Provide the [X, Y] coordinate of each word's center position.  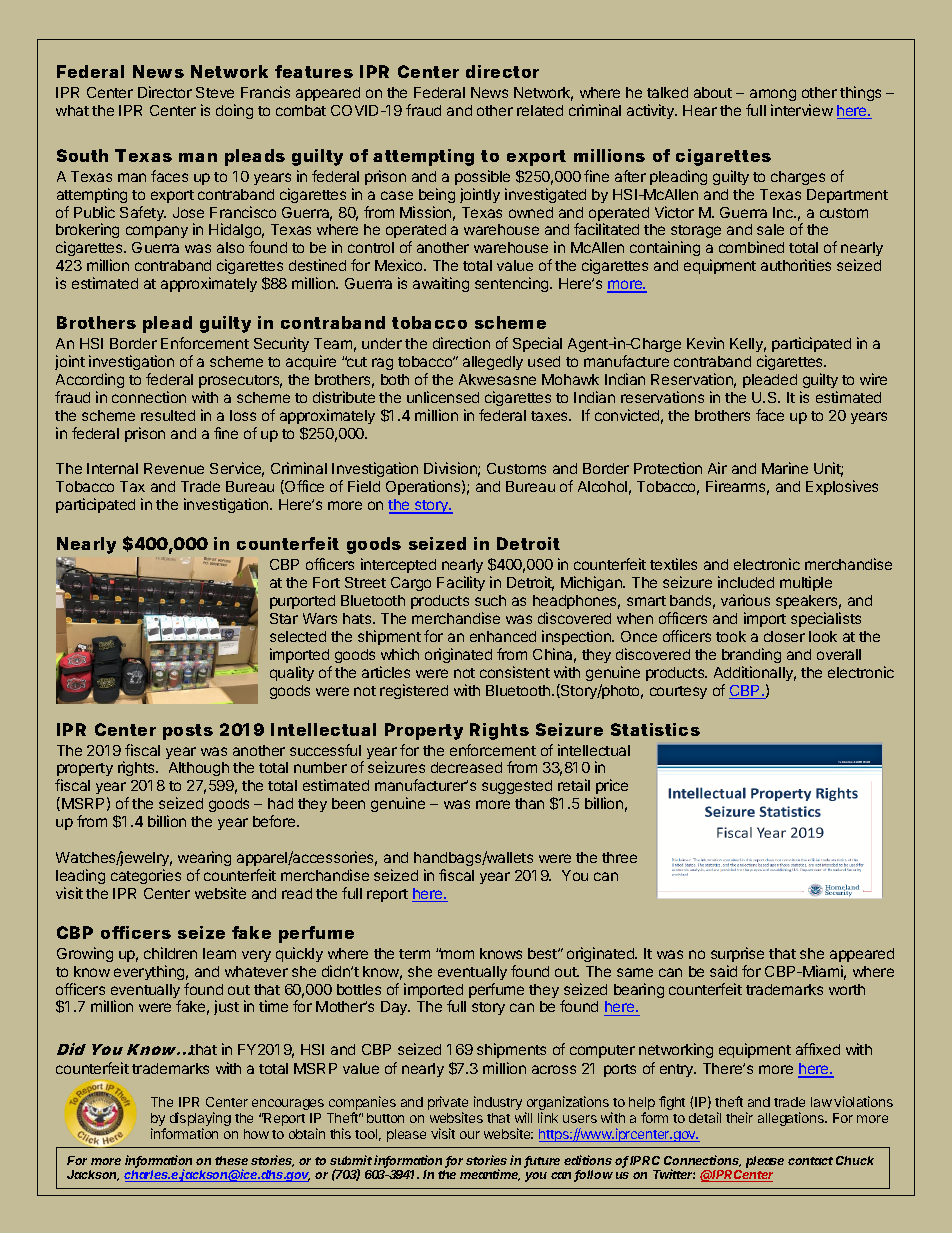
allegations [792, 1119]
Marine [785, 468]
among [773, 95]
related [540, 110]
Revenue [174, 468]
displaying [200, 1120]
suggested [518, 789]
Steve [215, 92]
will [523, 1117]
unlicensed [443, 397]
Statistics [655, 729]
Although [199, 769]
